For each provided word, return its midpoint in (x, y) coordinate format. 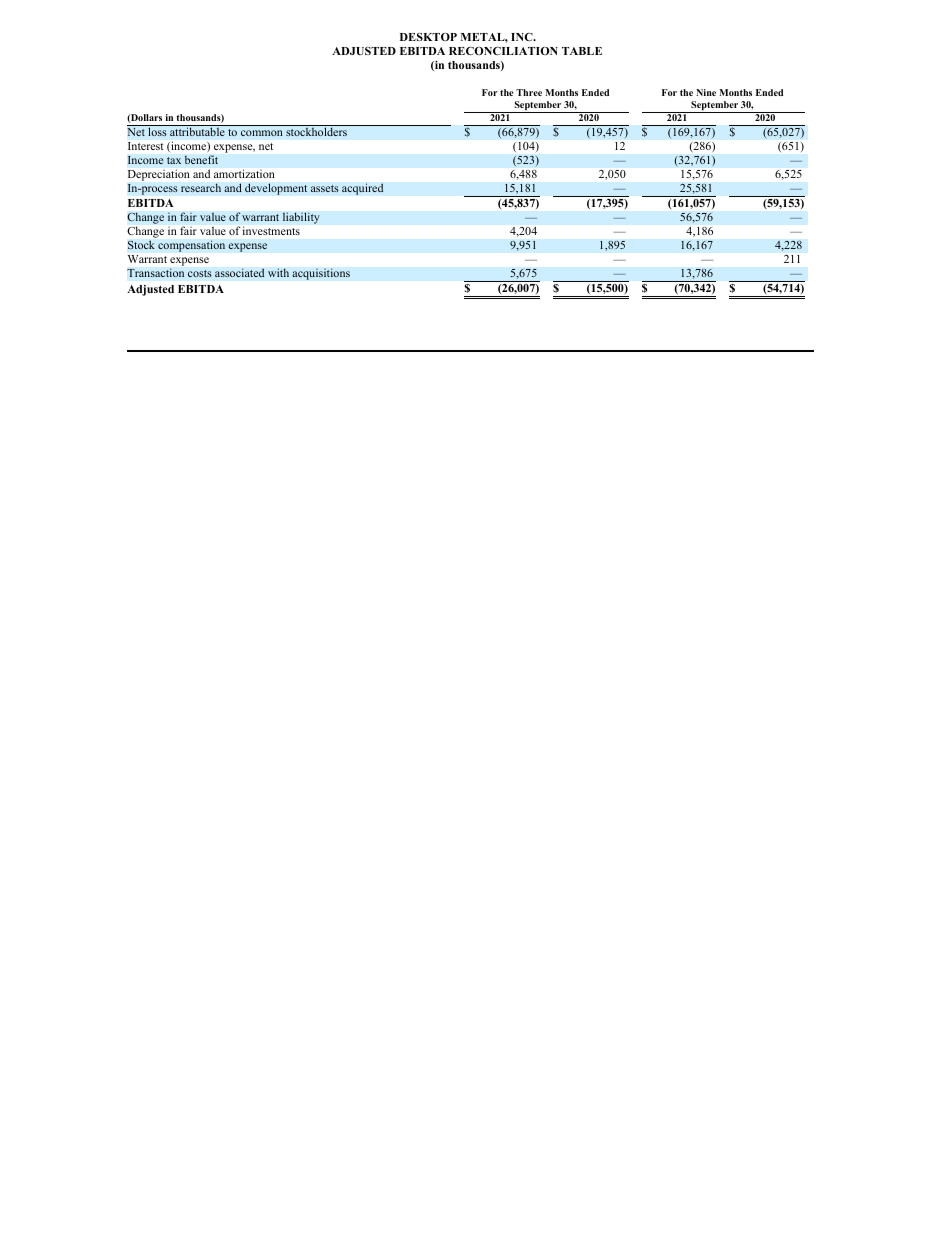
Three (529, 92)
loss (157, 131)
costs (200, 274)
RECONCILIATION (503, 51)
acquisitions (321, 274)
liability (301, 218)
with (278, 272)
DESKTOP (428, 37)
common (262, 133)
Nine (706, 92)
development (276, 189)
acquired (363, 189)
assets (325, 189)
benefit (201, 160)
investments (271, 231)
